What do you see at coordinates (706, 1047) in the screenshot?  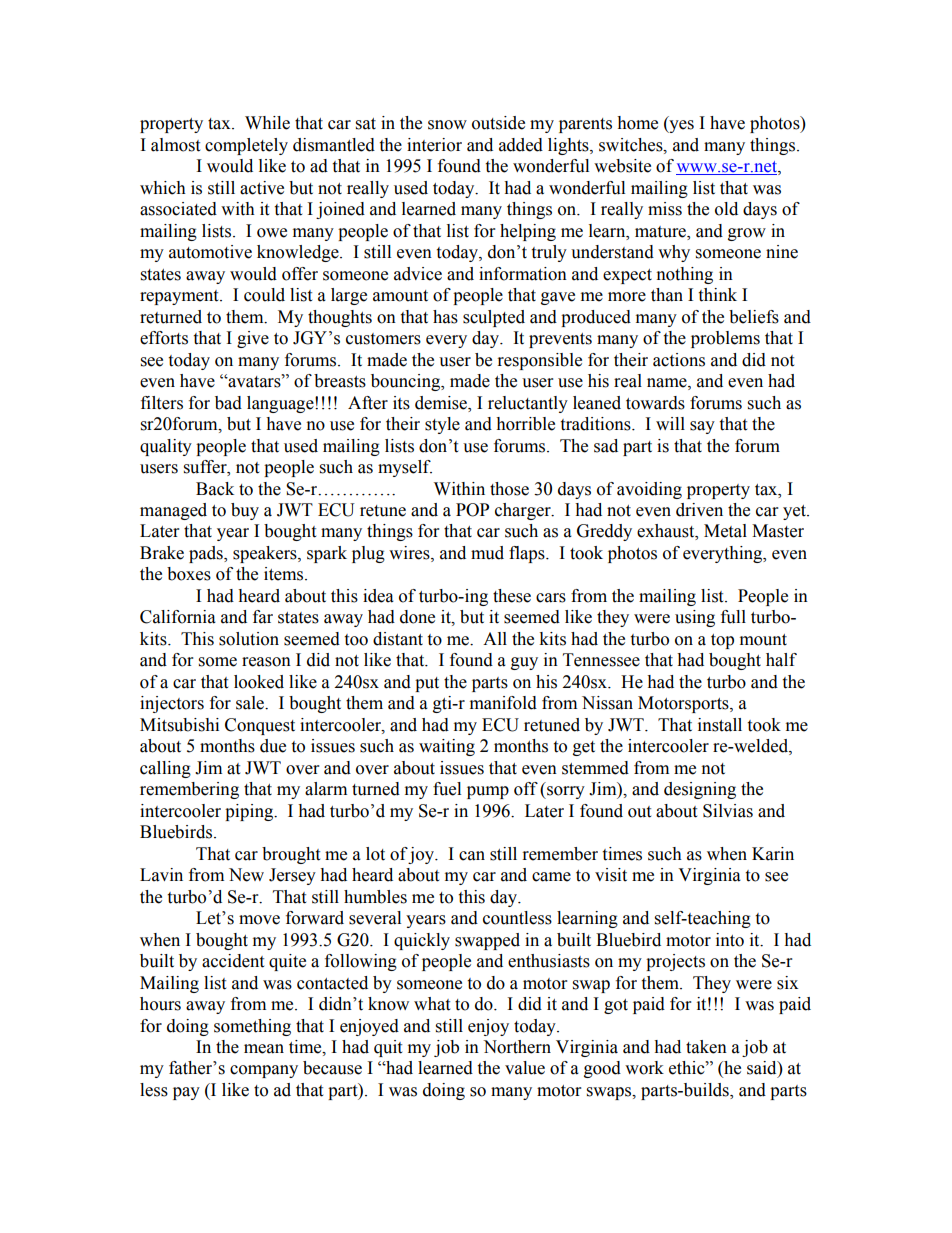 I see `taken` at bounding box center [706, 1047].
